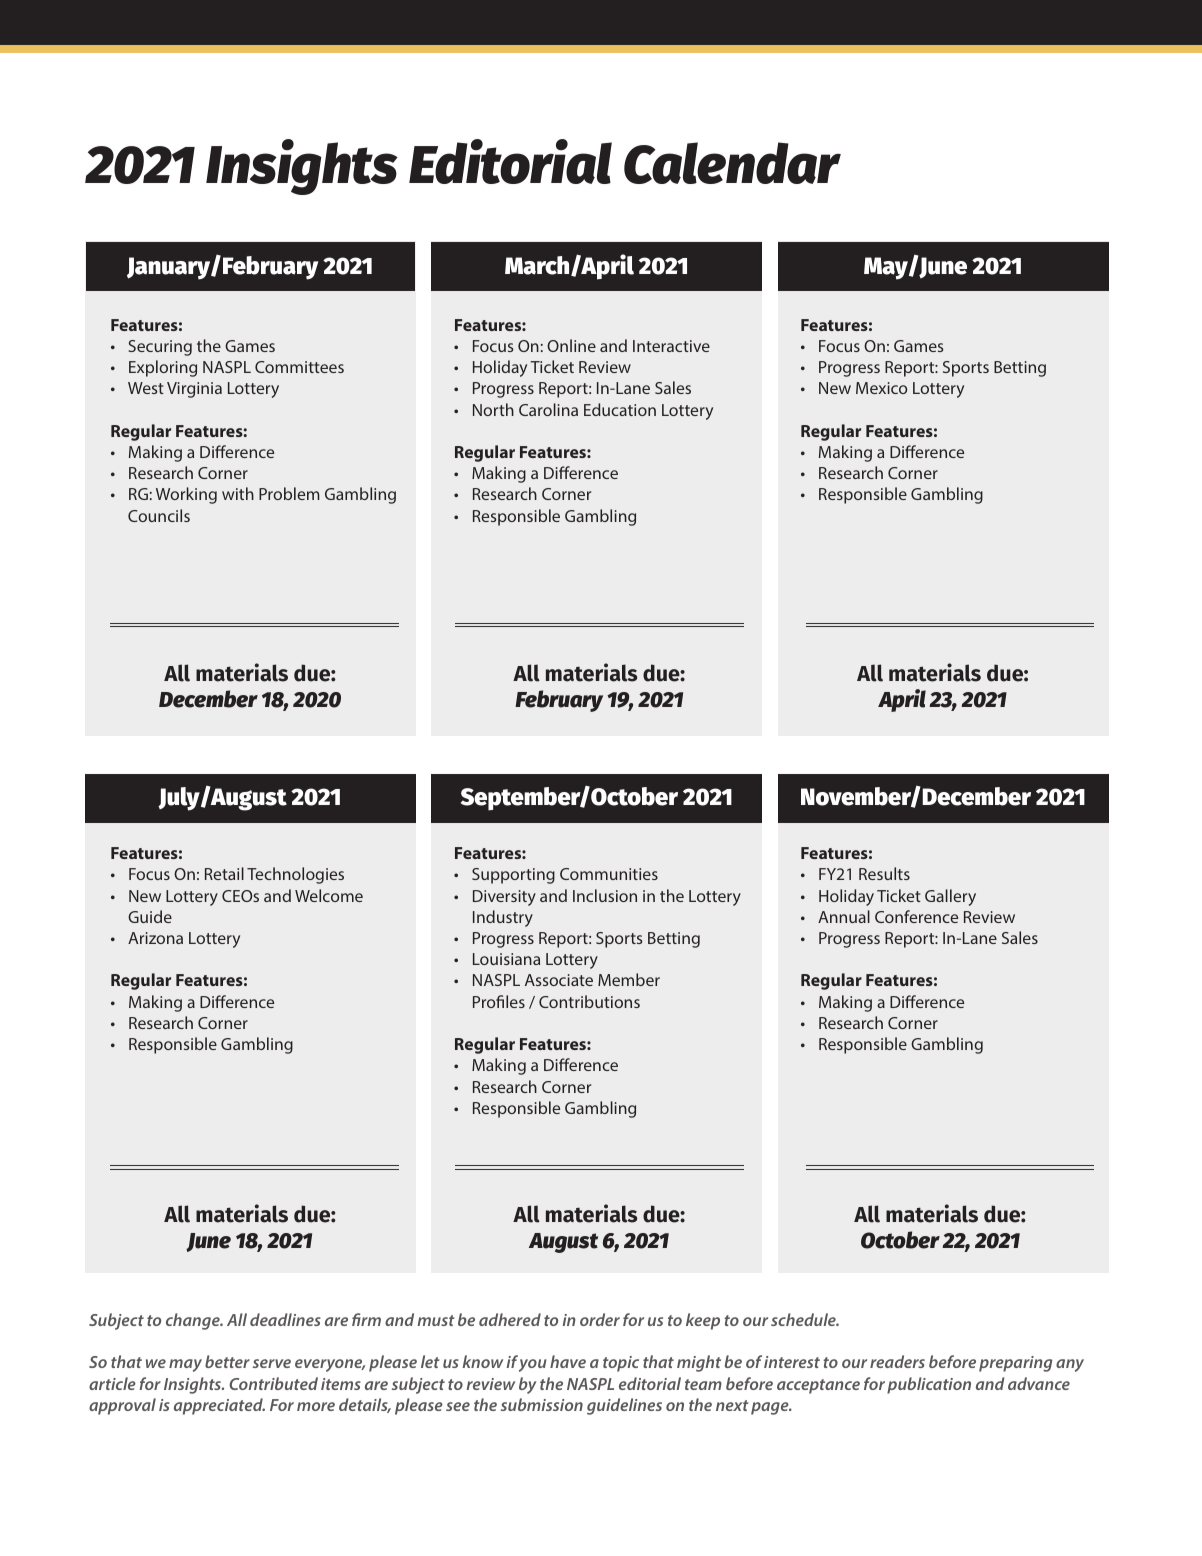 This screenshot has width=1202, height=1556. I want to click on better, so click(227, 1361).
